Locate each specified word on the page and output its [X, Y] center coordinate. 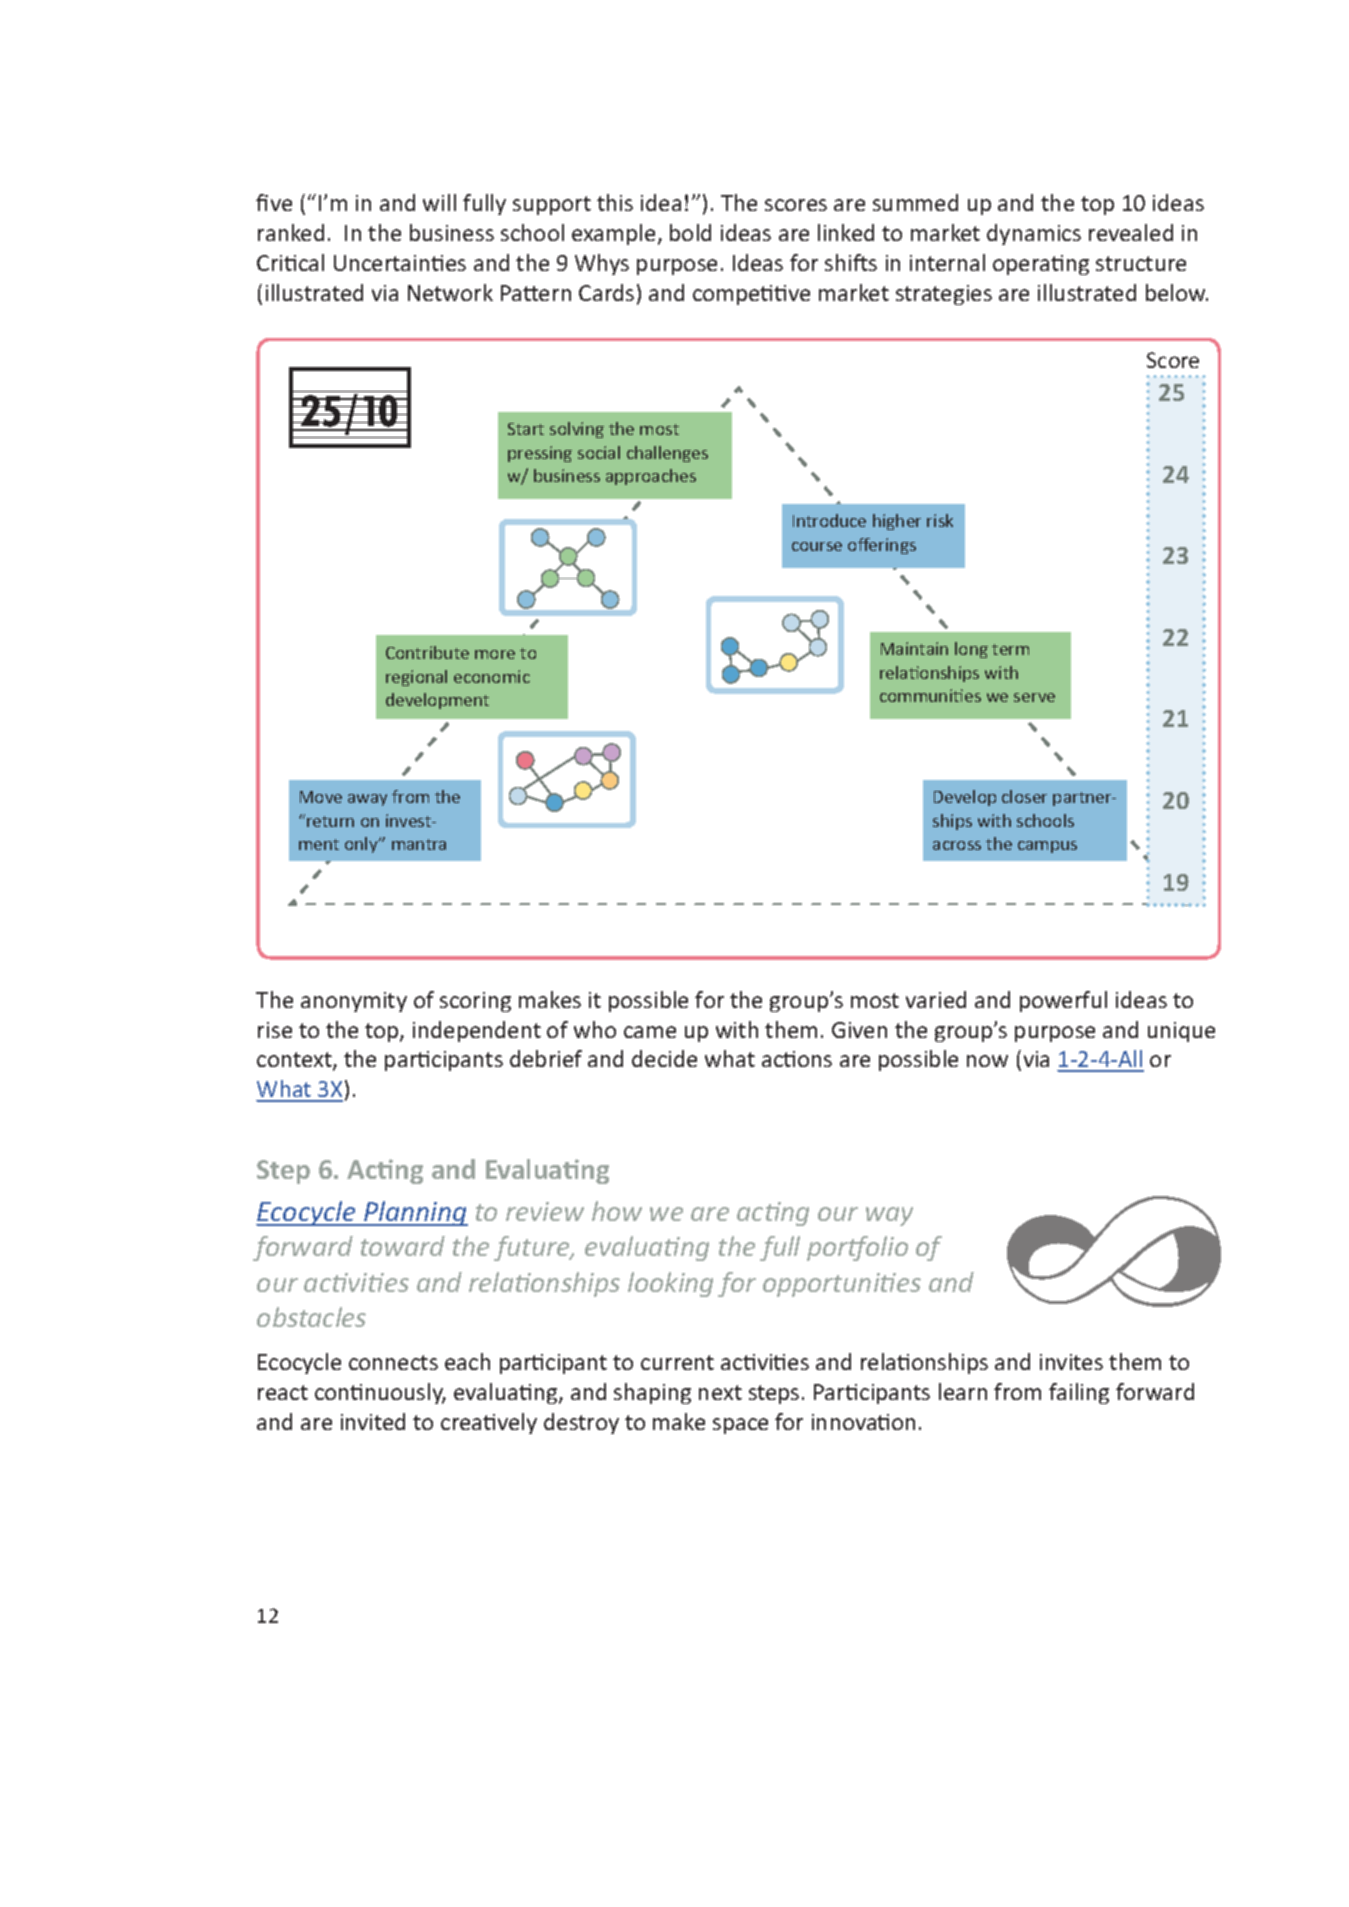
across [957, 845]
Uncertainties [400, 263]
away [367, 800]
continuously [380, 1393]
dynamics [1034, 234]
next [720, 1392]
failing [1079, 1393]
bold [690, 232]
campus [1047, 847]
